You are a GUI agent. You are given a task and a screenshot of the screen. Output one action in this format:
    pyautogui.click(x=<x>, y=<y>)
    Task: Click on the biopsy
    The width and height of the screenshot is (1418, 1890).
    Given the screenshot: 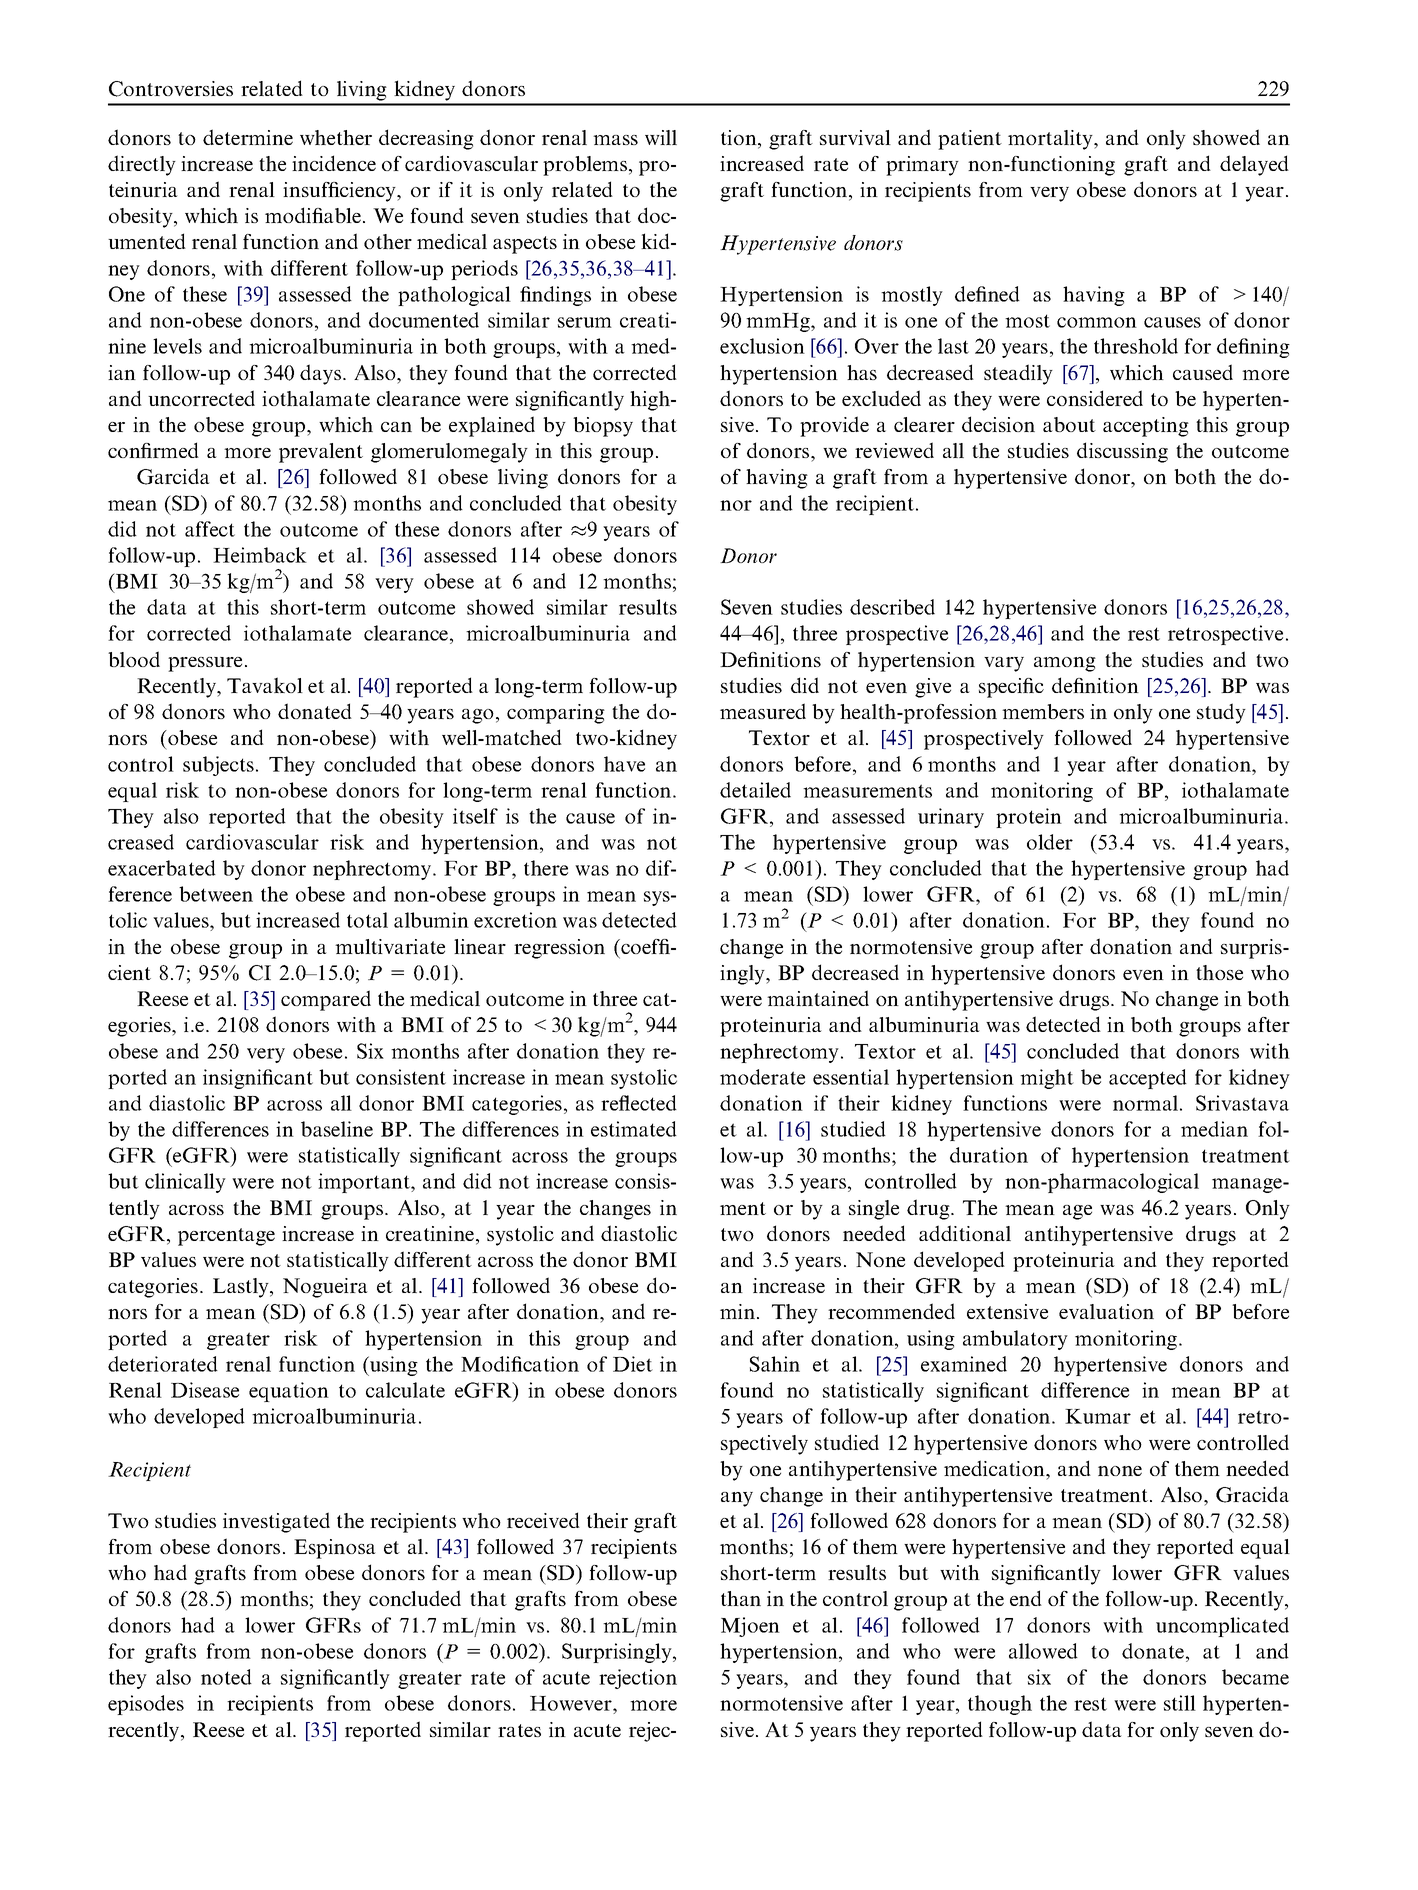 What is the action you would take?
    pyautogui.click(x=603, y=427)
